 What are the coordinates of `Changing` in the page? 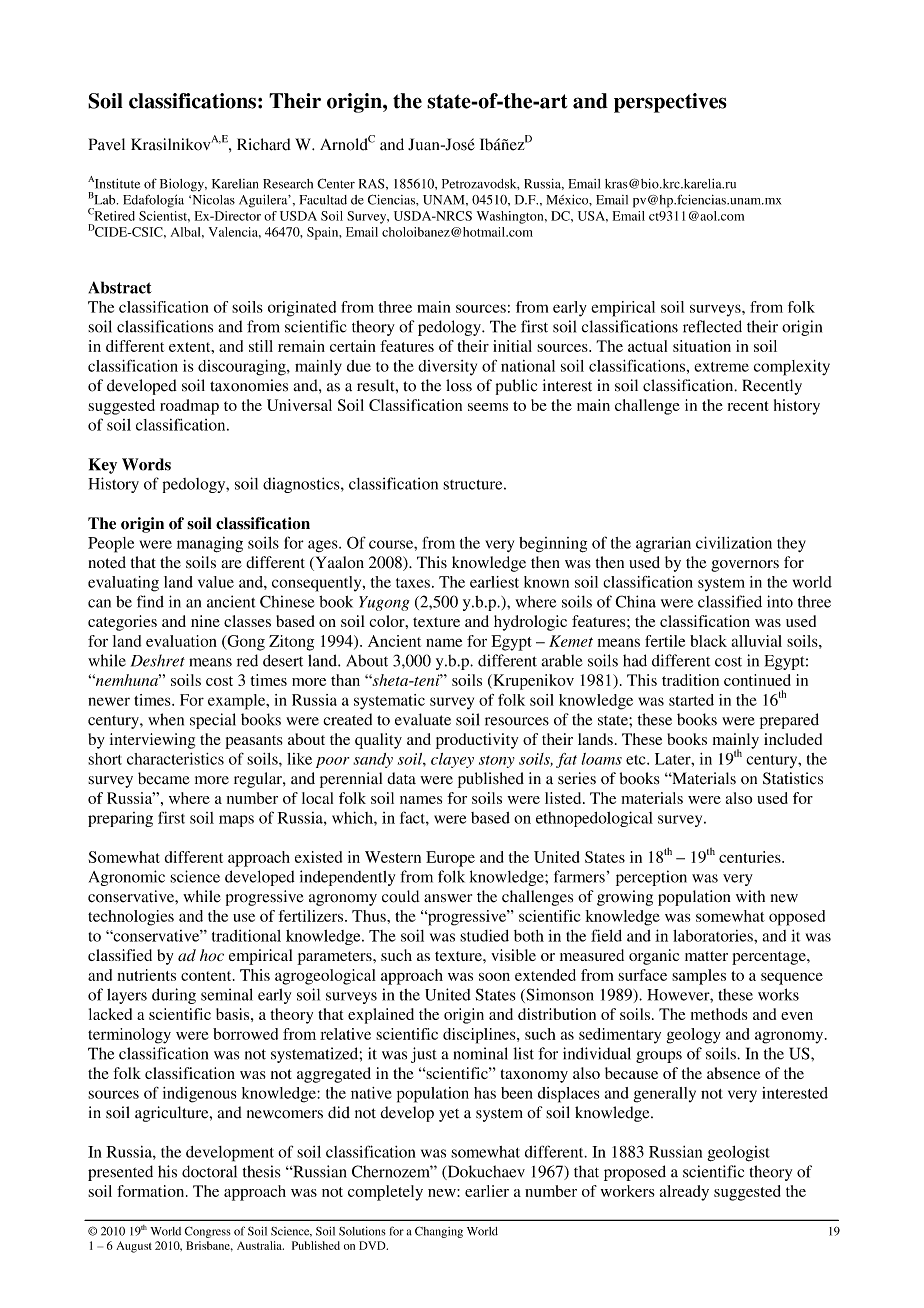 It's located at (439, 1232).
